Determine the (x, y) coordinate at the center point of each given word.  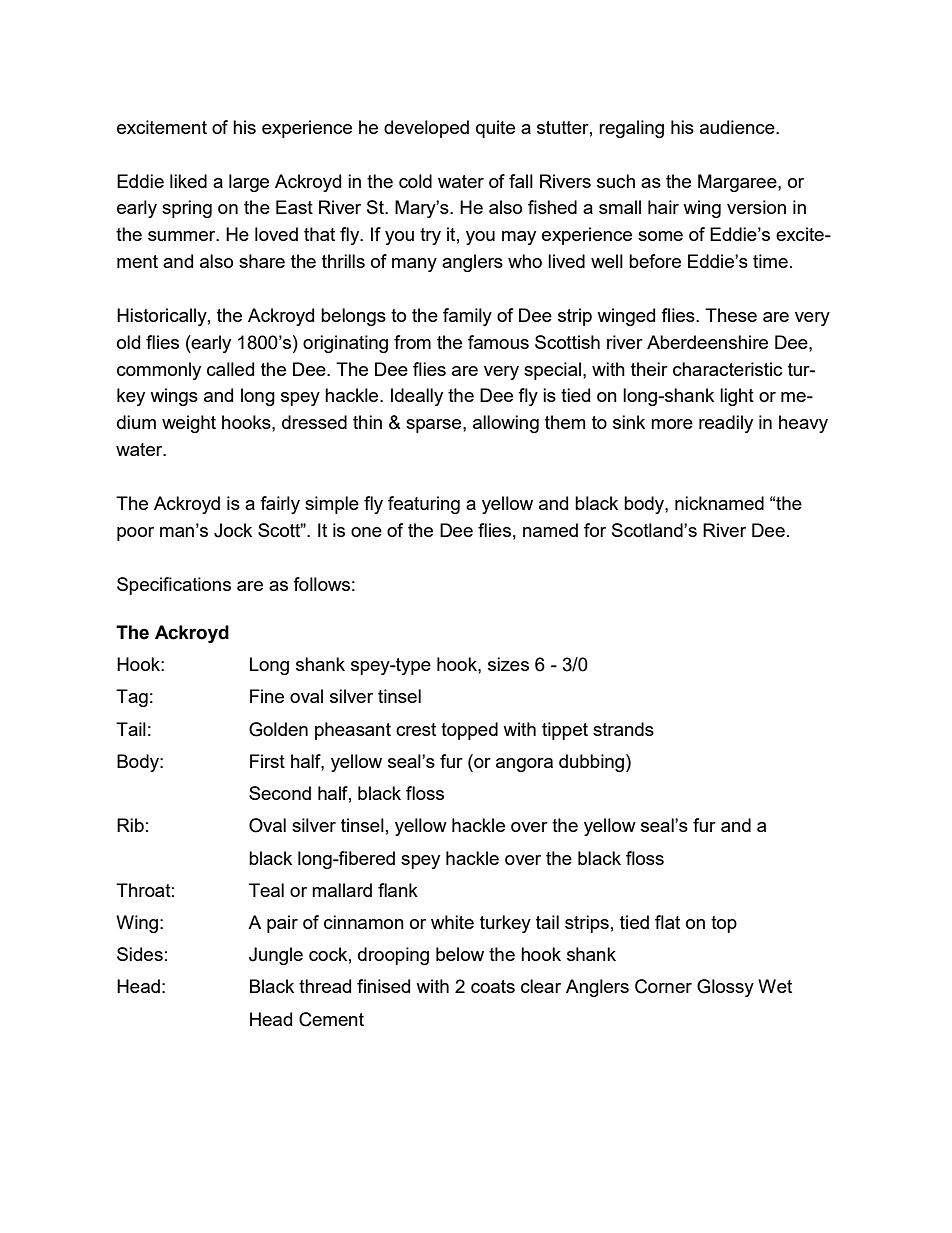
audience (738, 127)
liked (188, 181)
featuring (424, 505)
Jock (233, 530)
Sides (140, 954)
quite (495, 129)
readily (726, 424)
